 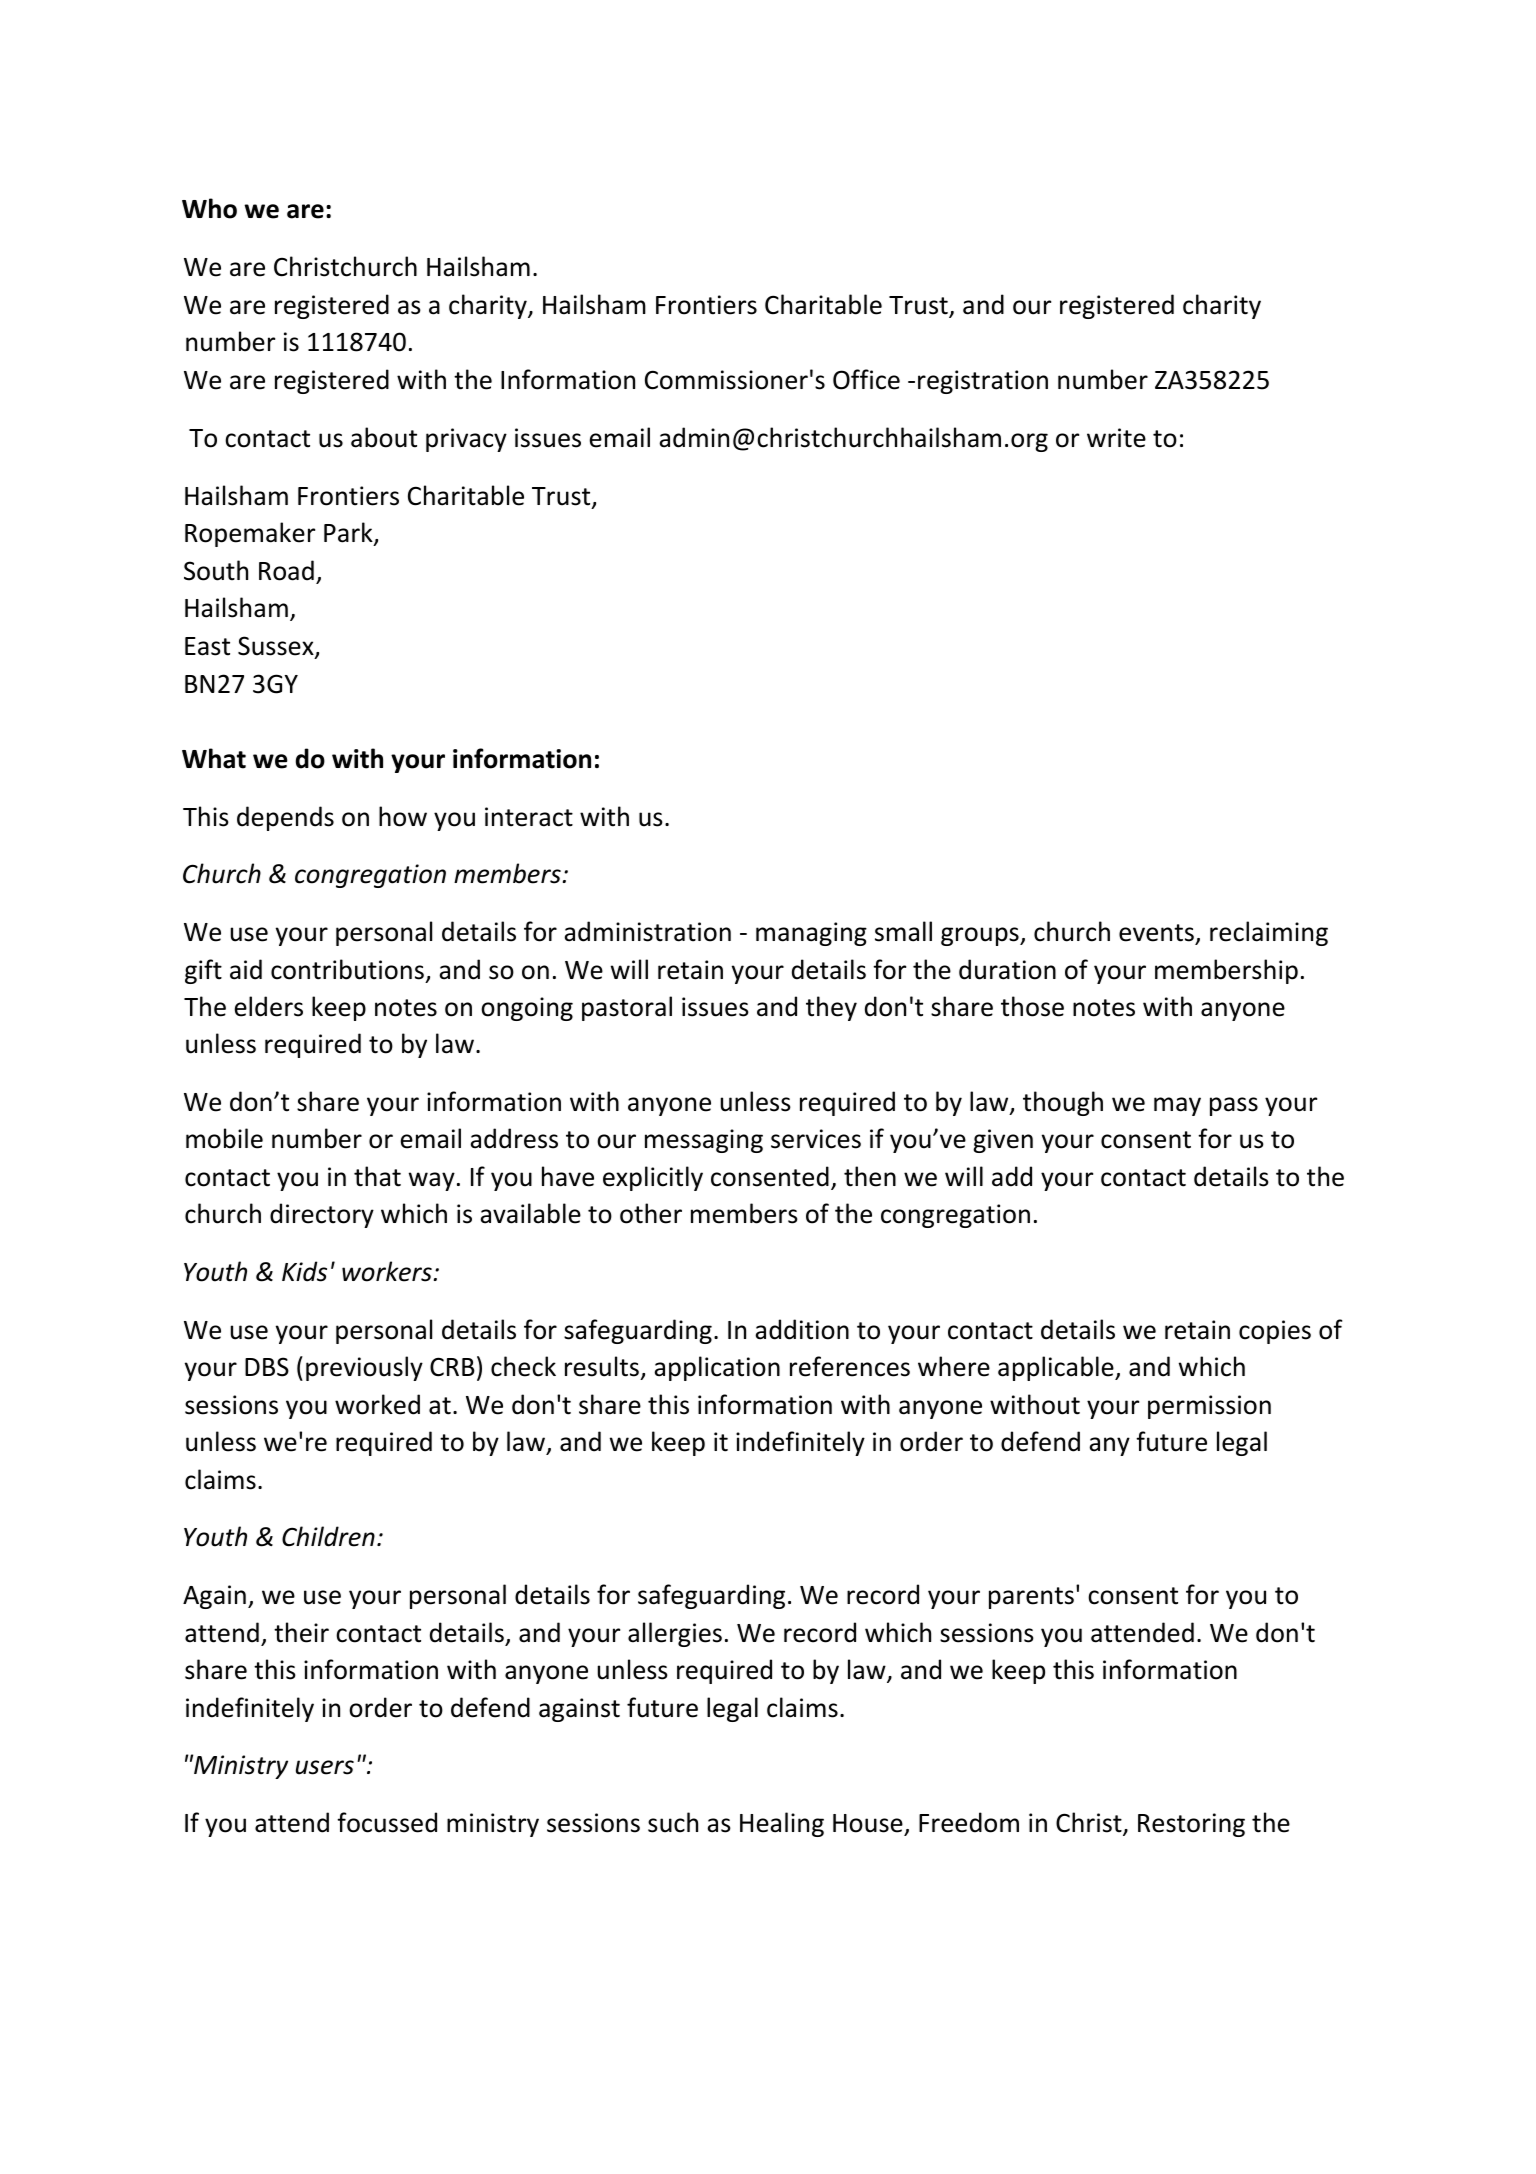 What do you see at coordinates (782, 1824) in the screenshot?
I see `Healing` at bounding box center [782, 1824].
